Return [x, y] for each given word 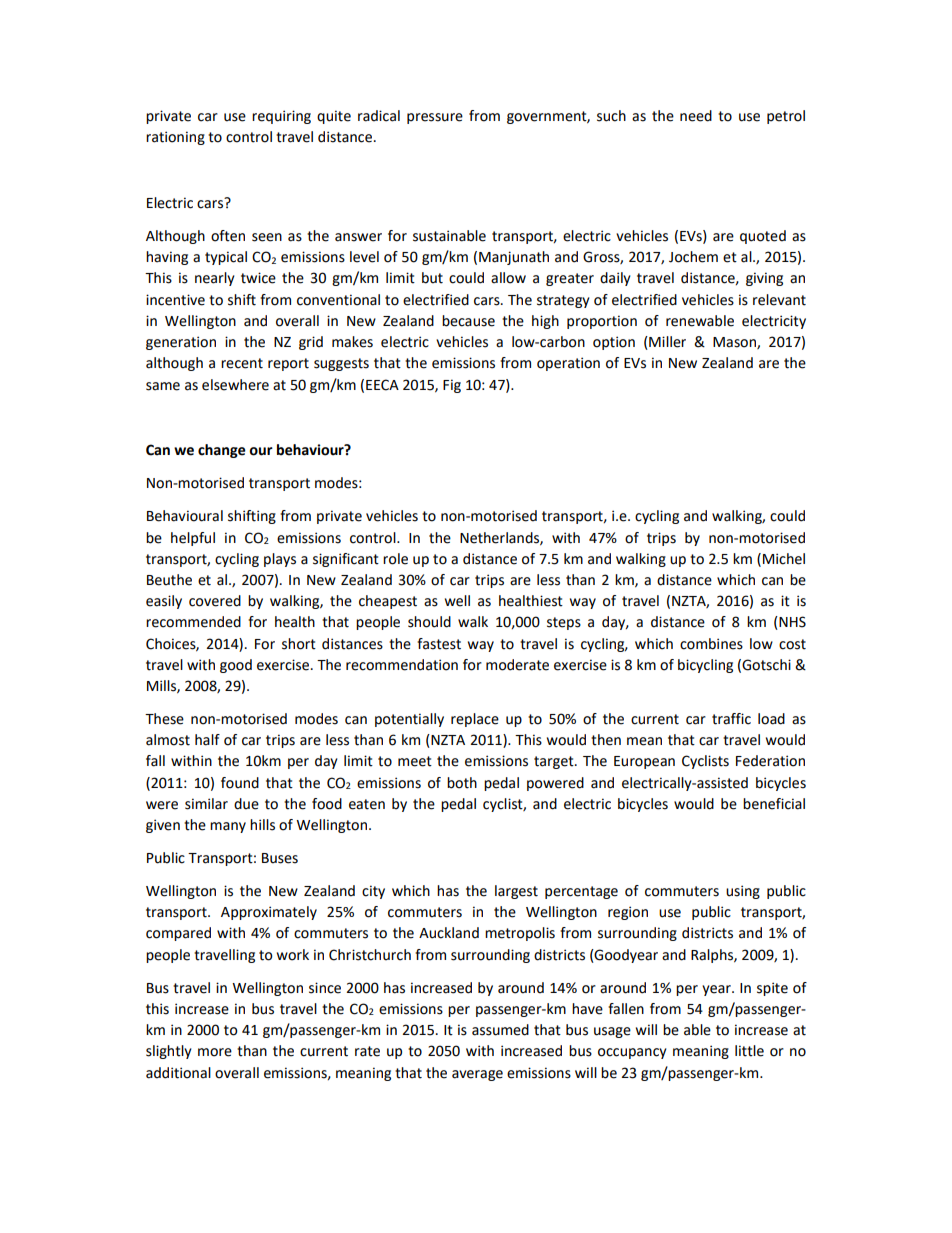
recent [242, 363]
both [462, 783]
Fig [452, 386]
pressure [435, 118]
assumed [500, 1030]
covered [215, 601]
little [749, 1051]
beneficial [774, 804]
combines [711, 644]
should [429, 622]
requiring [281, 117]
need [696, 116]
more [215, 1052]
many [228, 827]
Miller [666, 343]
